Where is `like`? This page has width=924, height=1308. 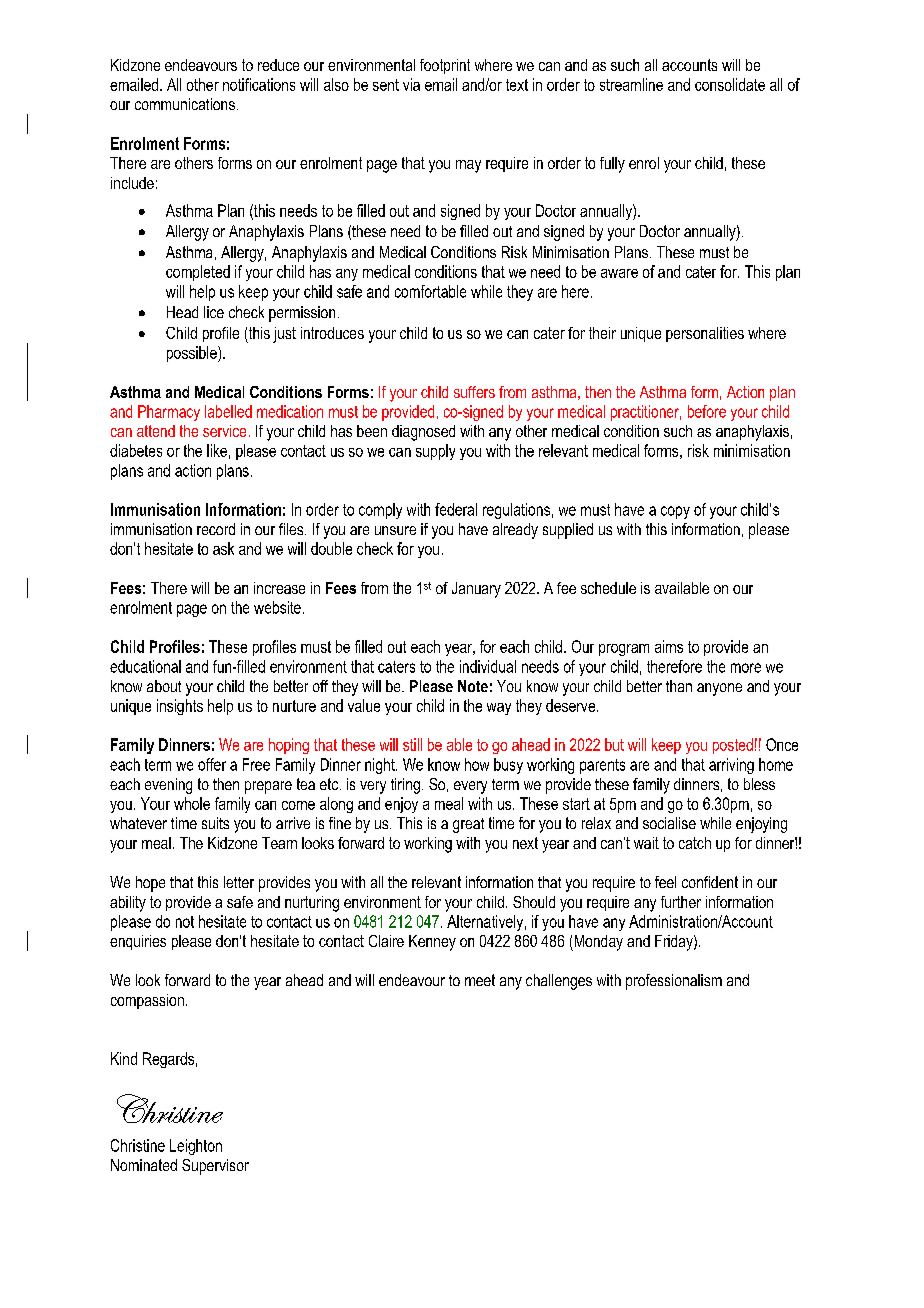 like is located at coordinates (217, 450).
